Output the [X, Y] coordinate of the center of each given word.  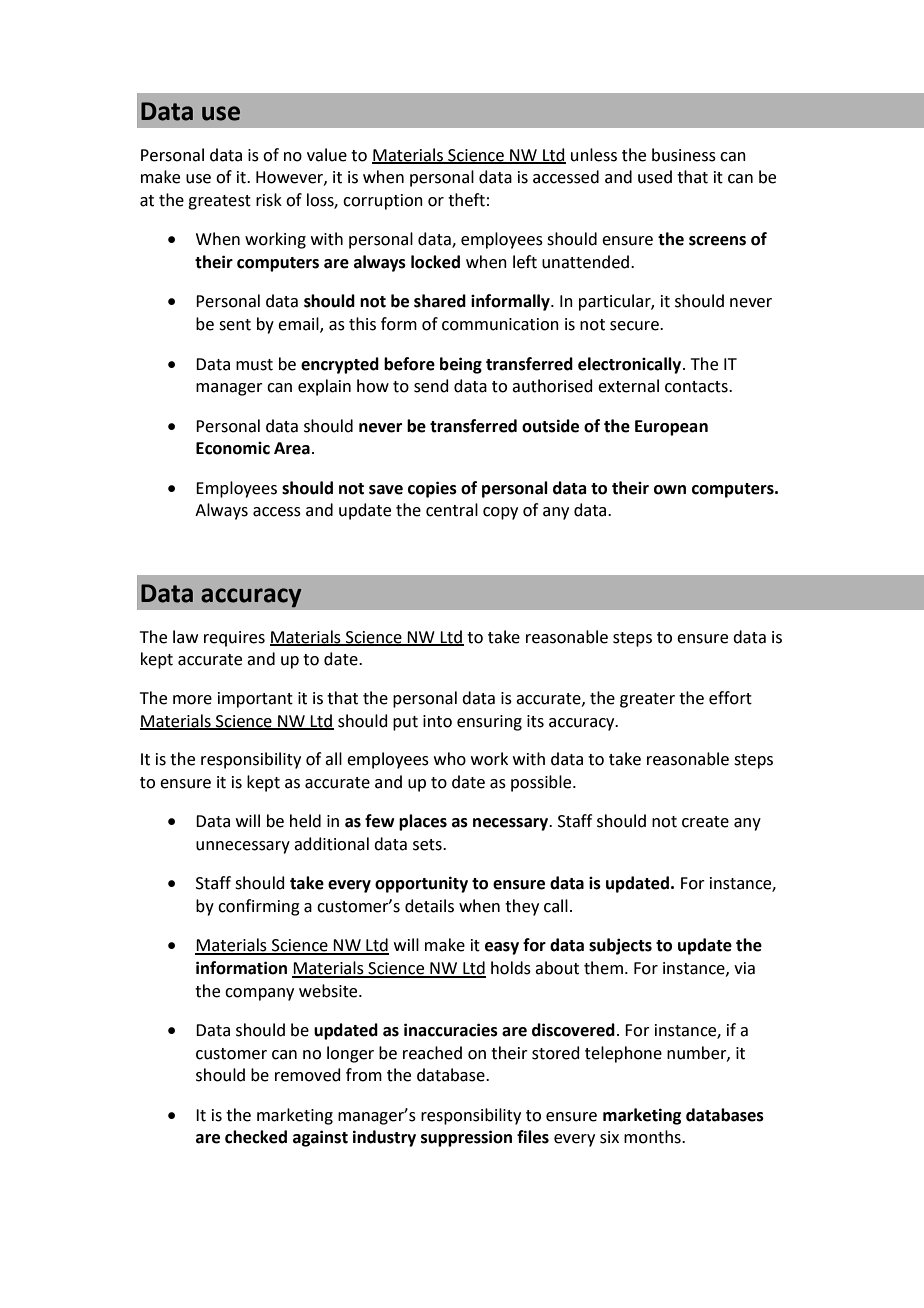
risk [269, 200]
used [655, 177]
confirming [259, 907]
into [437, 721]
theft [466, 200]
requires [234, 639]
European [671, 428]
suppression [466, 1138]
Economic [233, 448]
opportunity [421, 884]
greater [647, 700]
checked [256, 1137]
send [431, 386]
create [705, 822]
